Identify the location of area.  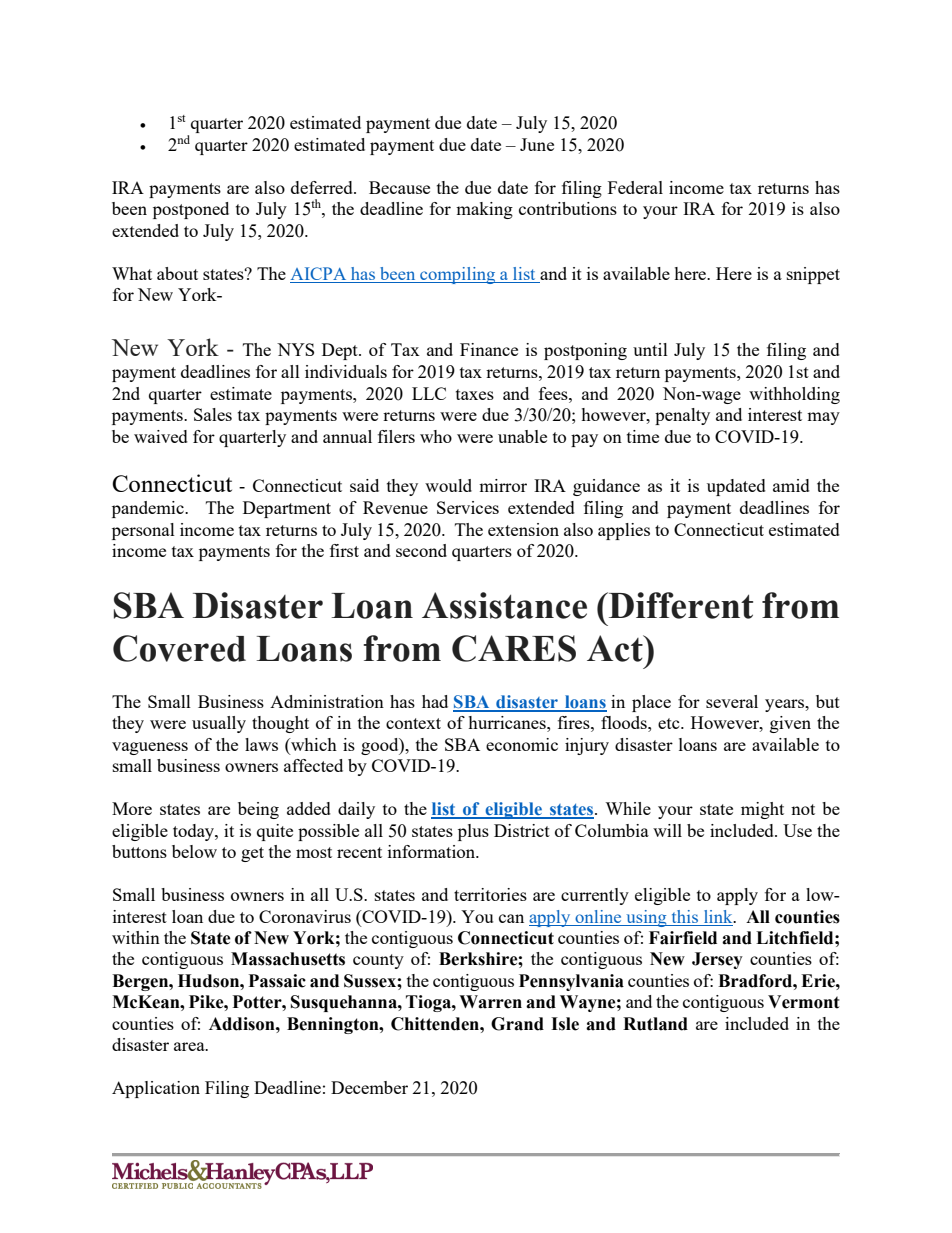
(190, 1046).
